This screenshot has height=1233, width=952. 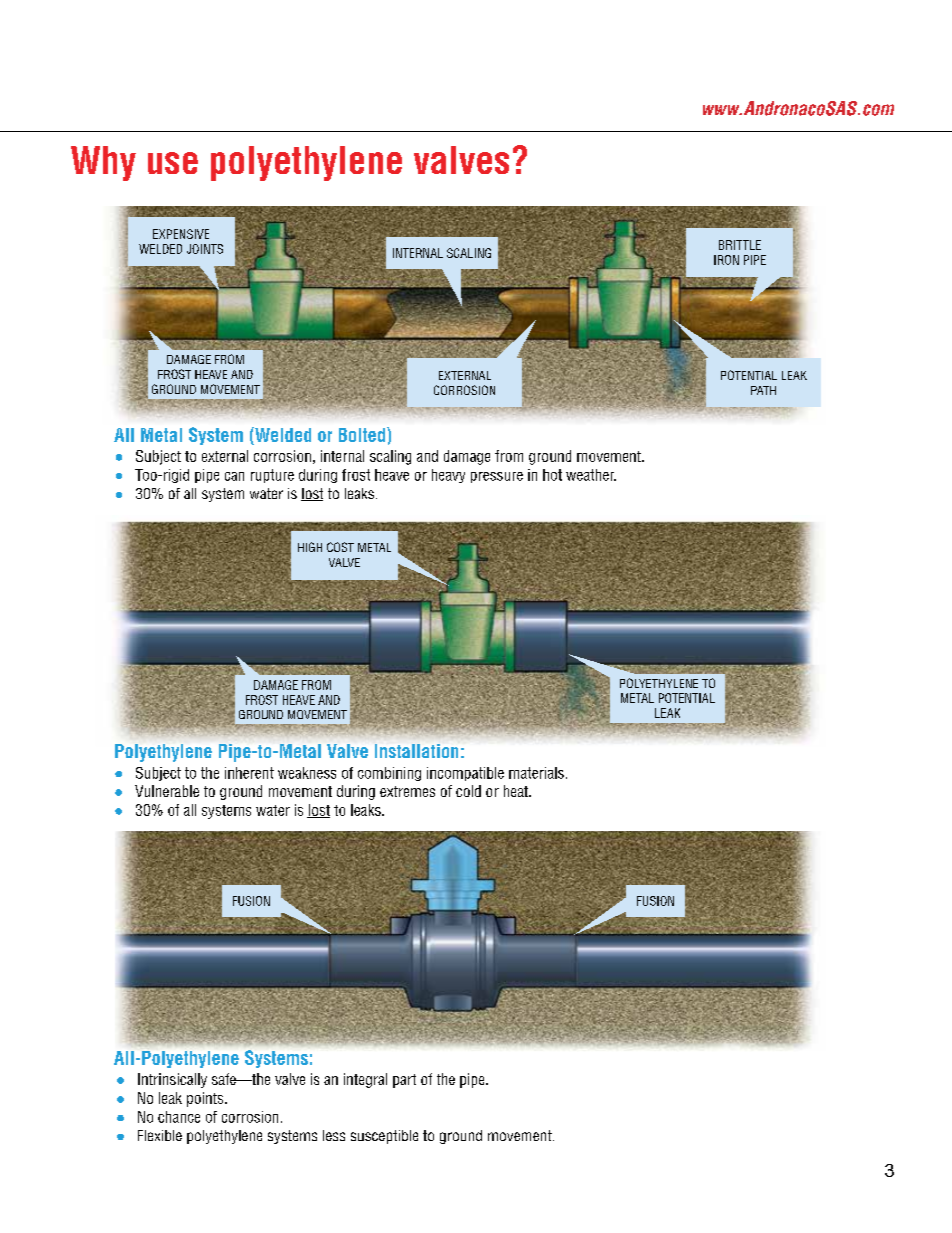 What do you see at coordinates (249, 773) in the screenshot?
I see `inherent` at bounding box center [249, 773].
